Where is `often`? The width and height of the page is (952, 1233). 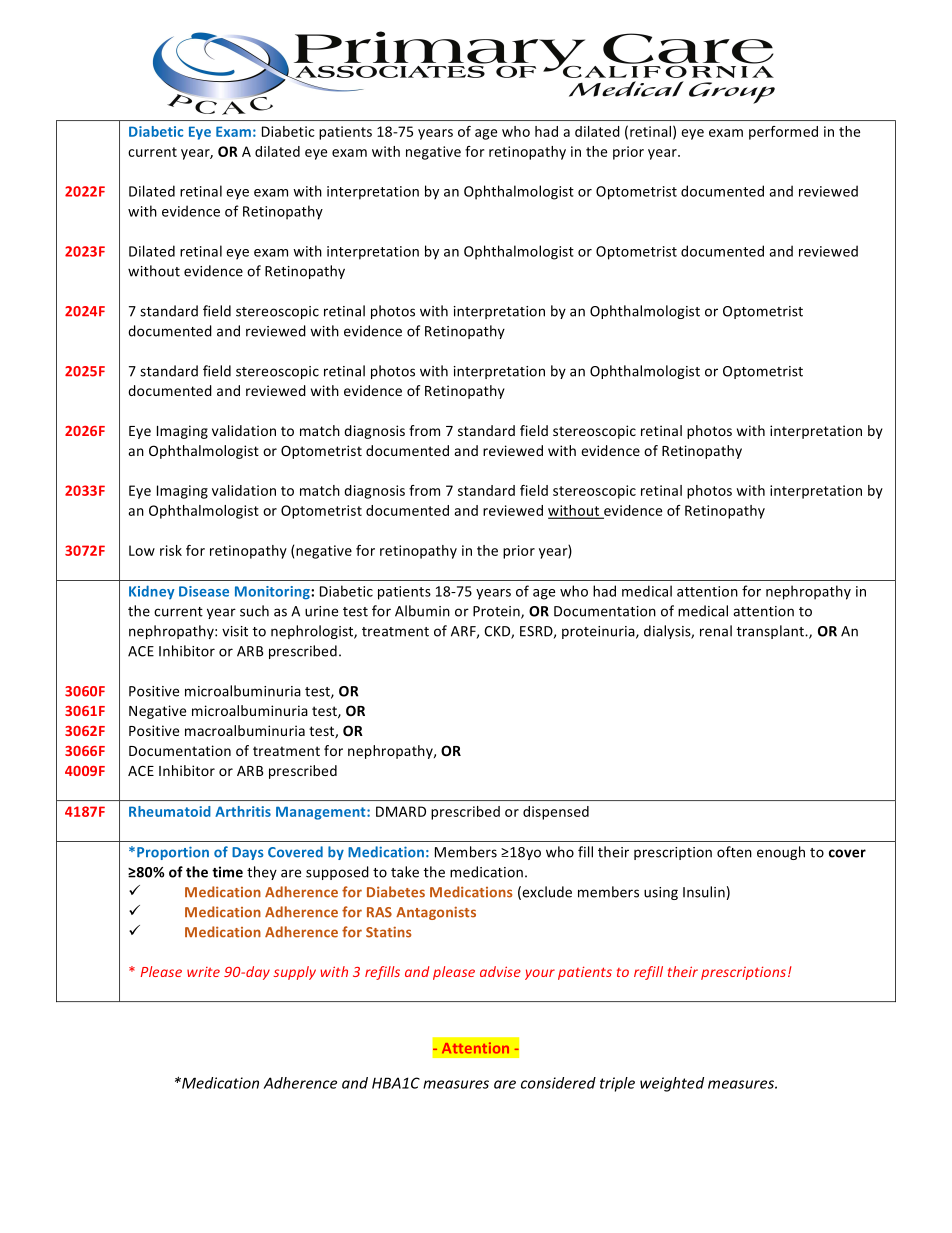
often is located at coordinates (734, 852).
